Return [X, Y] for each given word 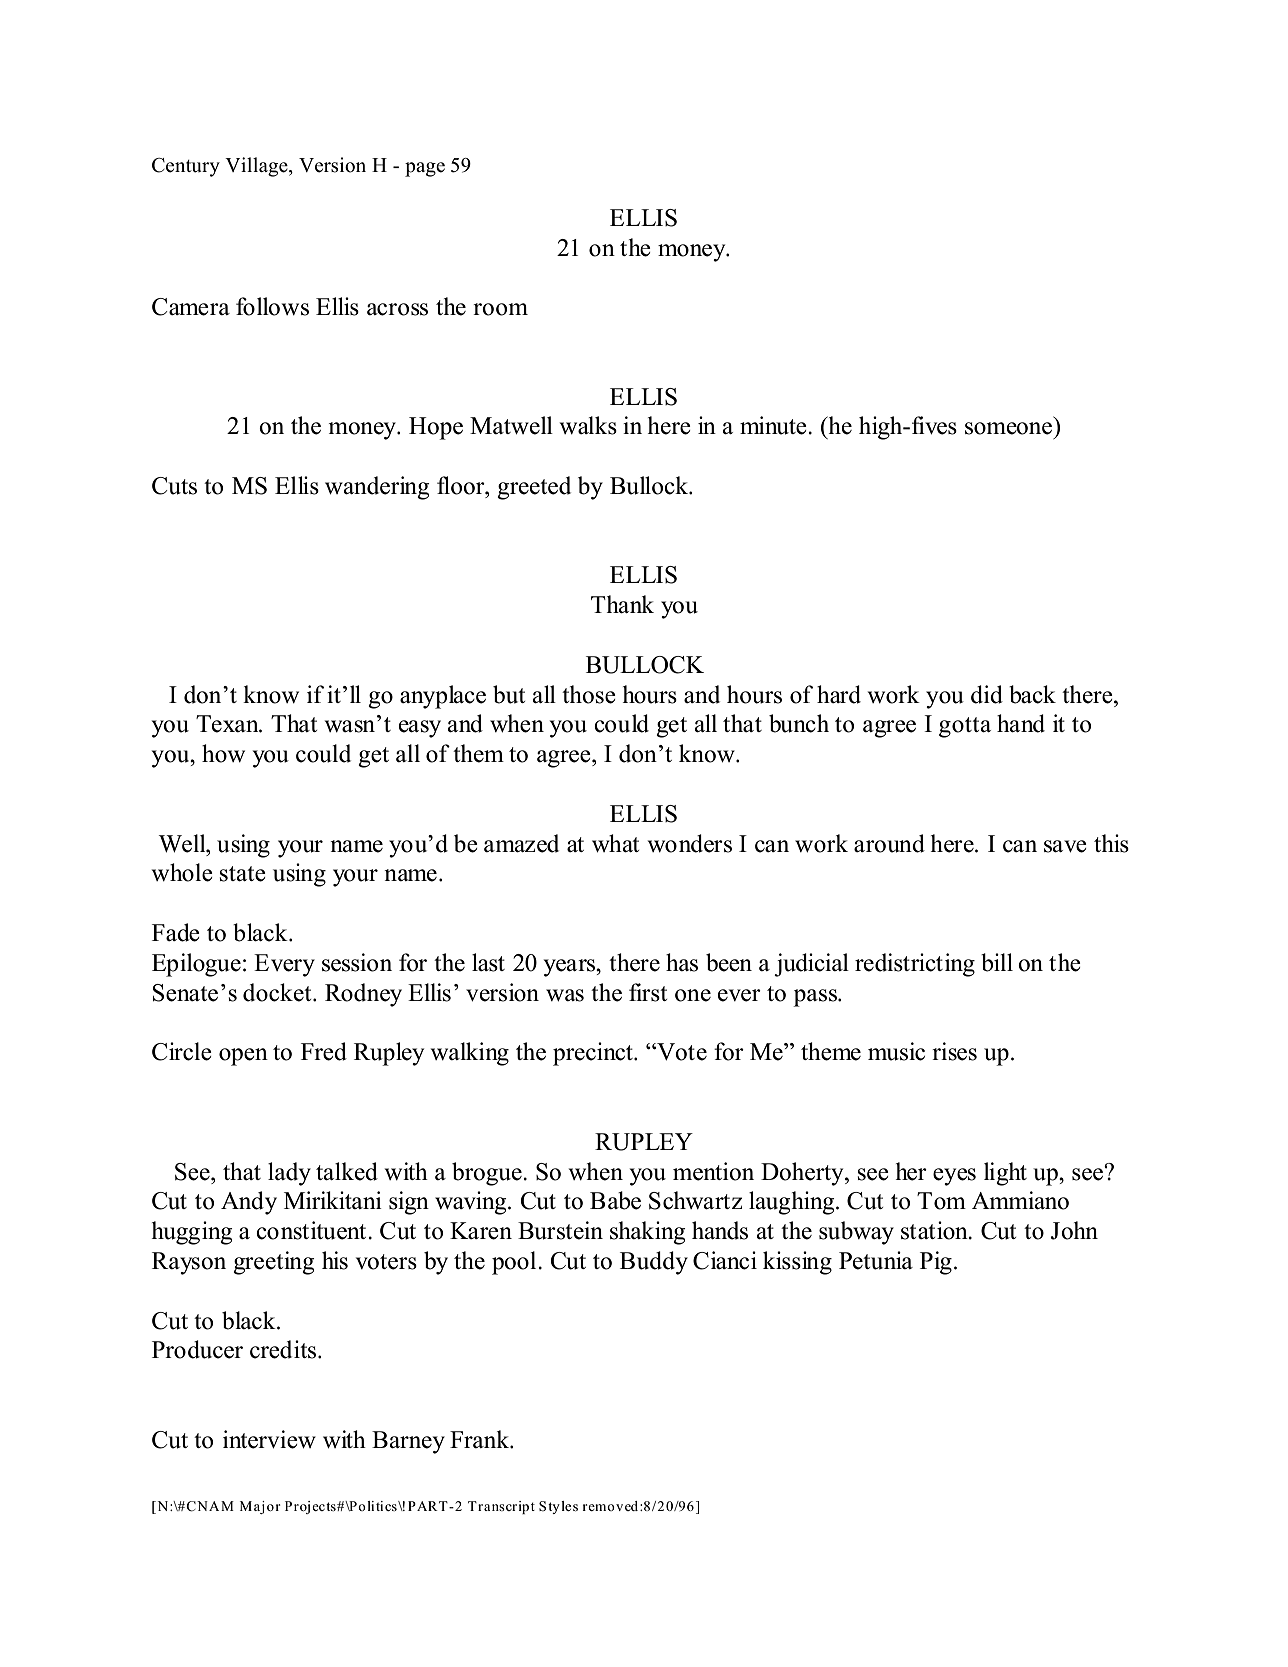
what [615, 843]
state [242, 874]
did [987, 694]
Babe [615, 1200]
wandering [377, 488]
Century [186, 167]
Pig [936, 1263]
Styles [558, 1507]
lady [289, 1174]
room [500, 309]
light [1005, 1174]
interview [269, 1439]
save [1065, 846]
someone [1008, 428]
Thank [622, 604]
